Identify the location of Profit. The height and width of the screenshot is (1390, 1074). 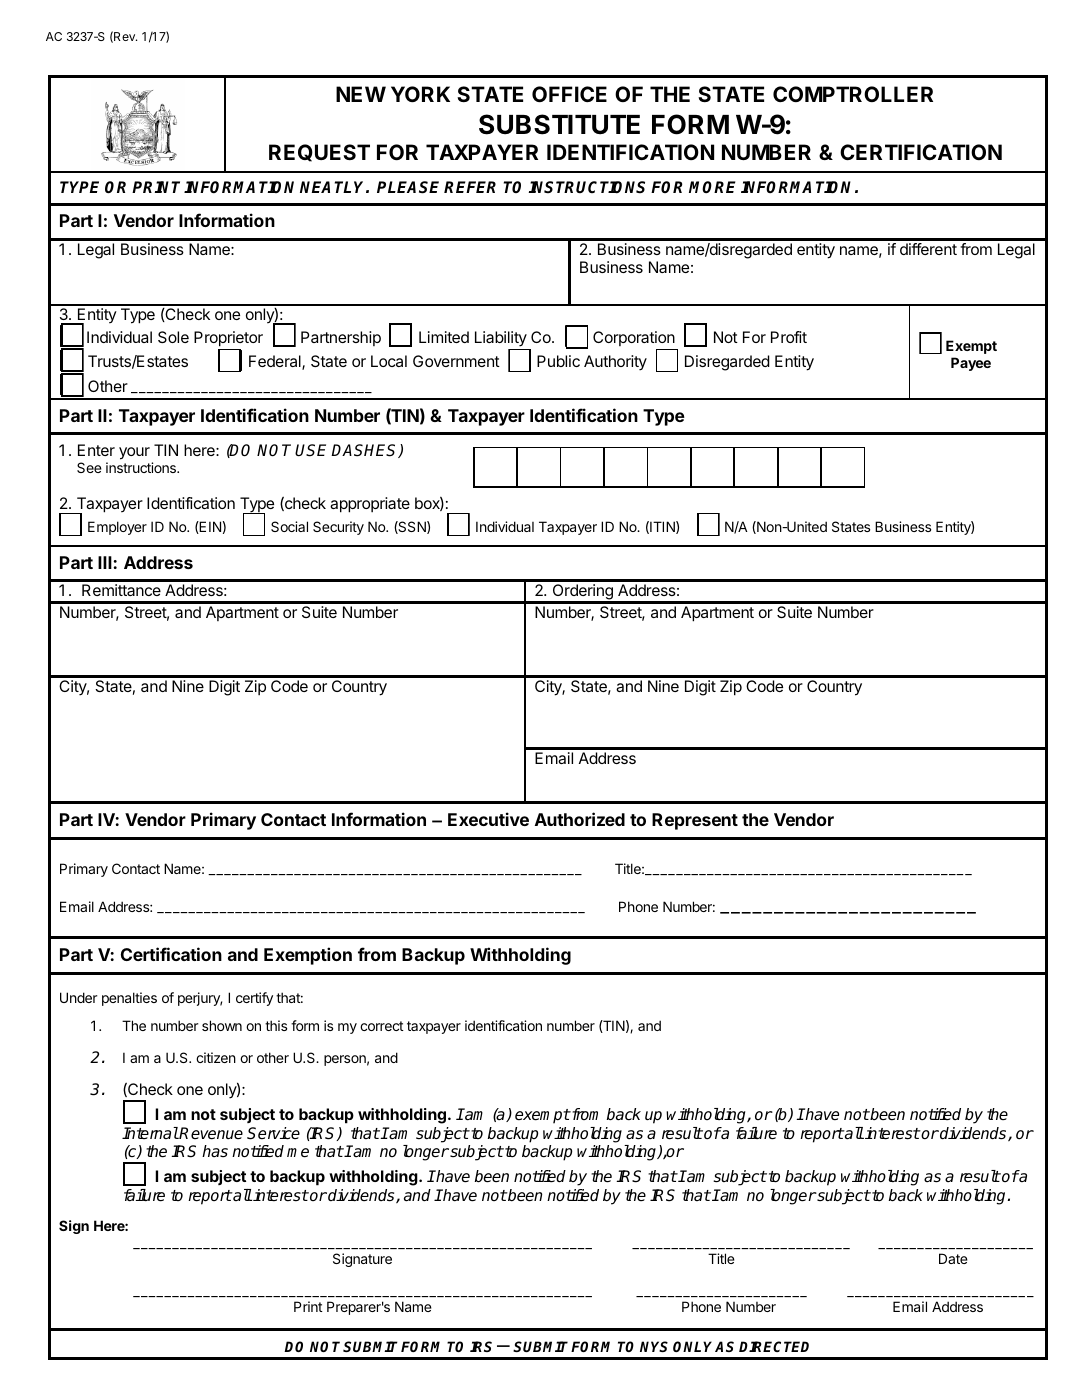
(789, 337).
